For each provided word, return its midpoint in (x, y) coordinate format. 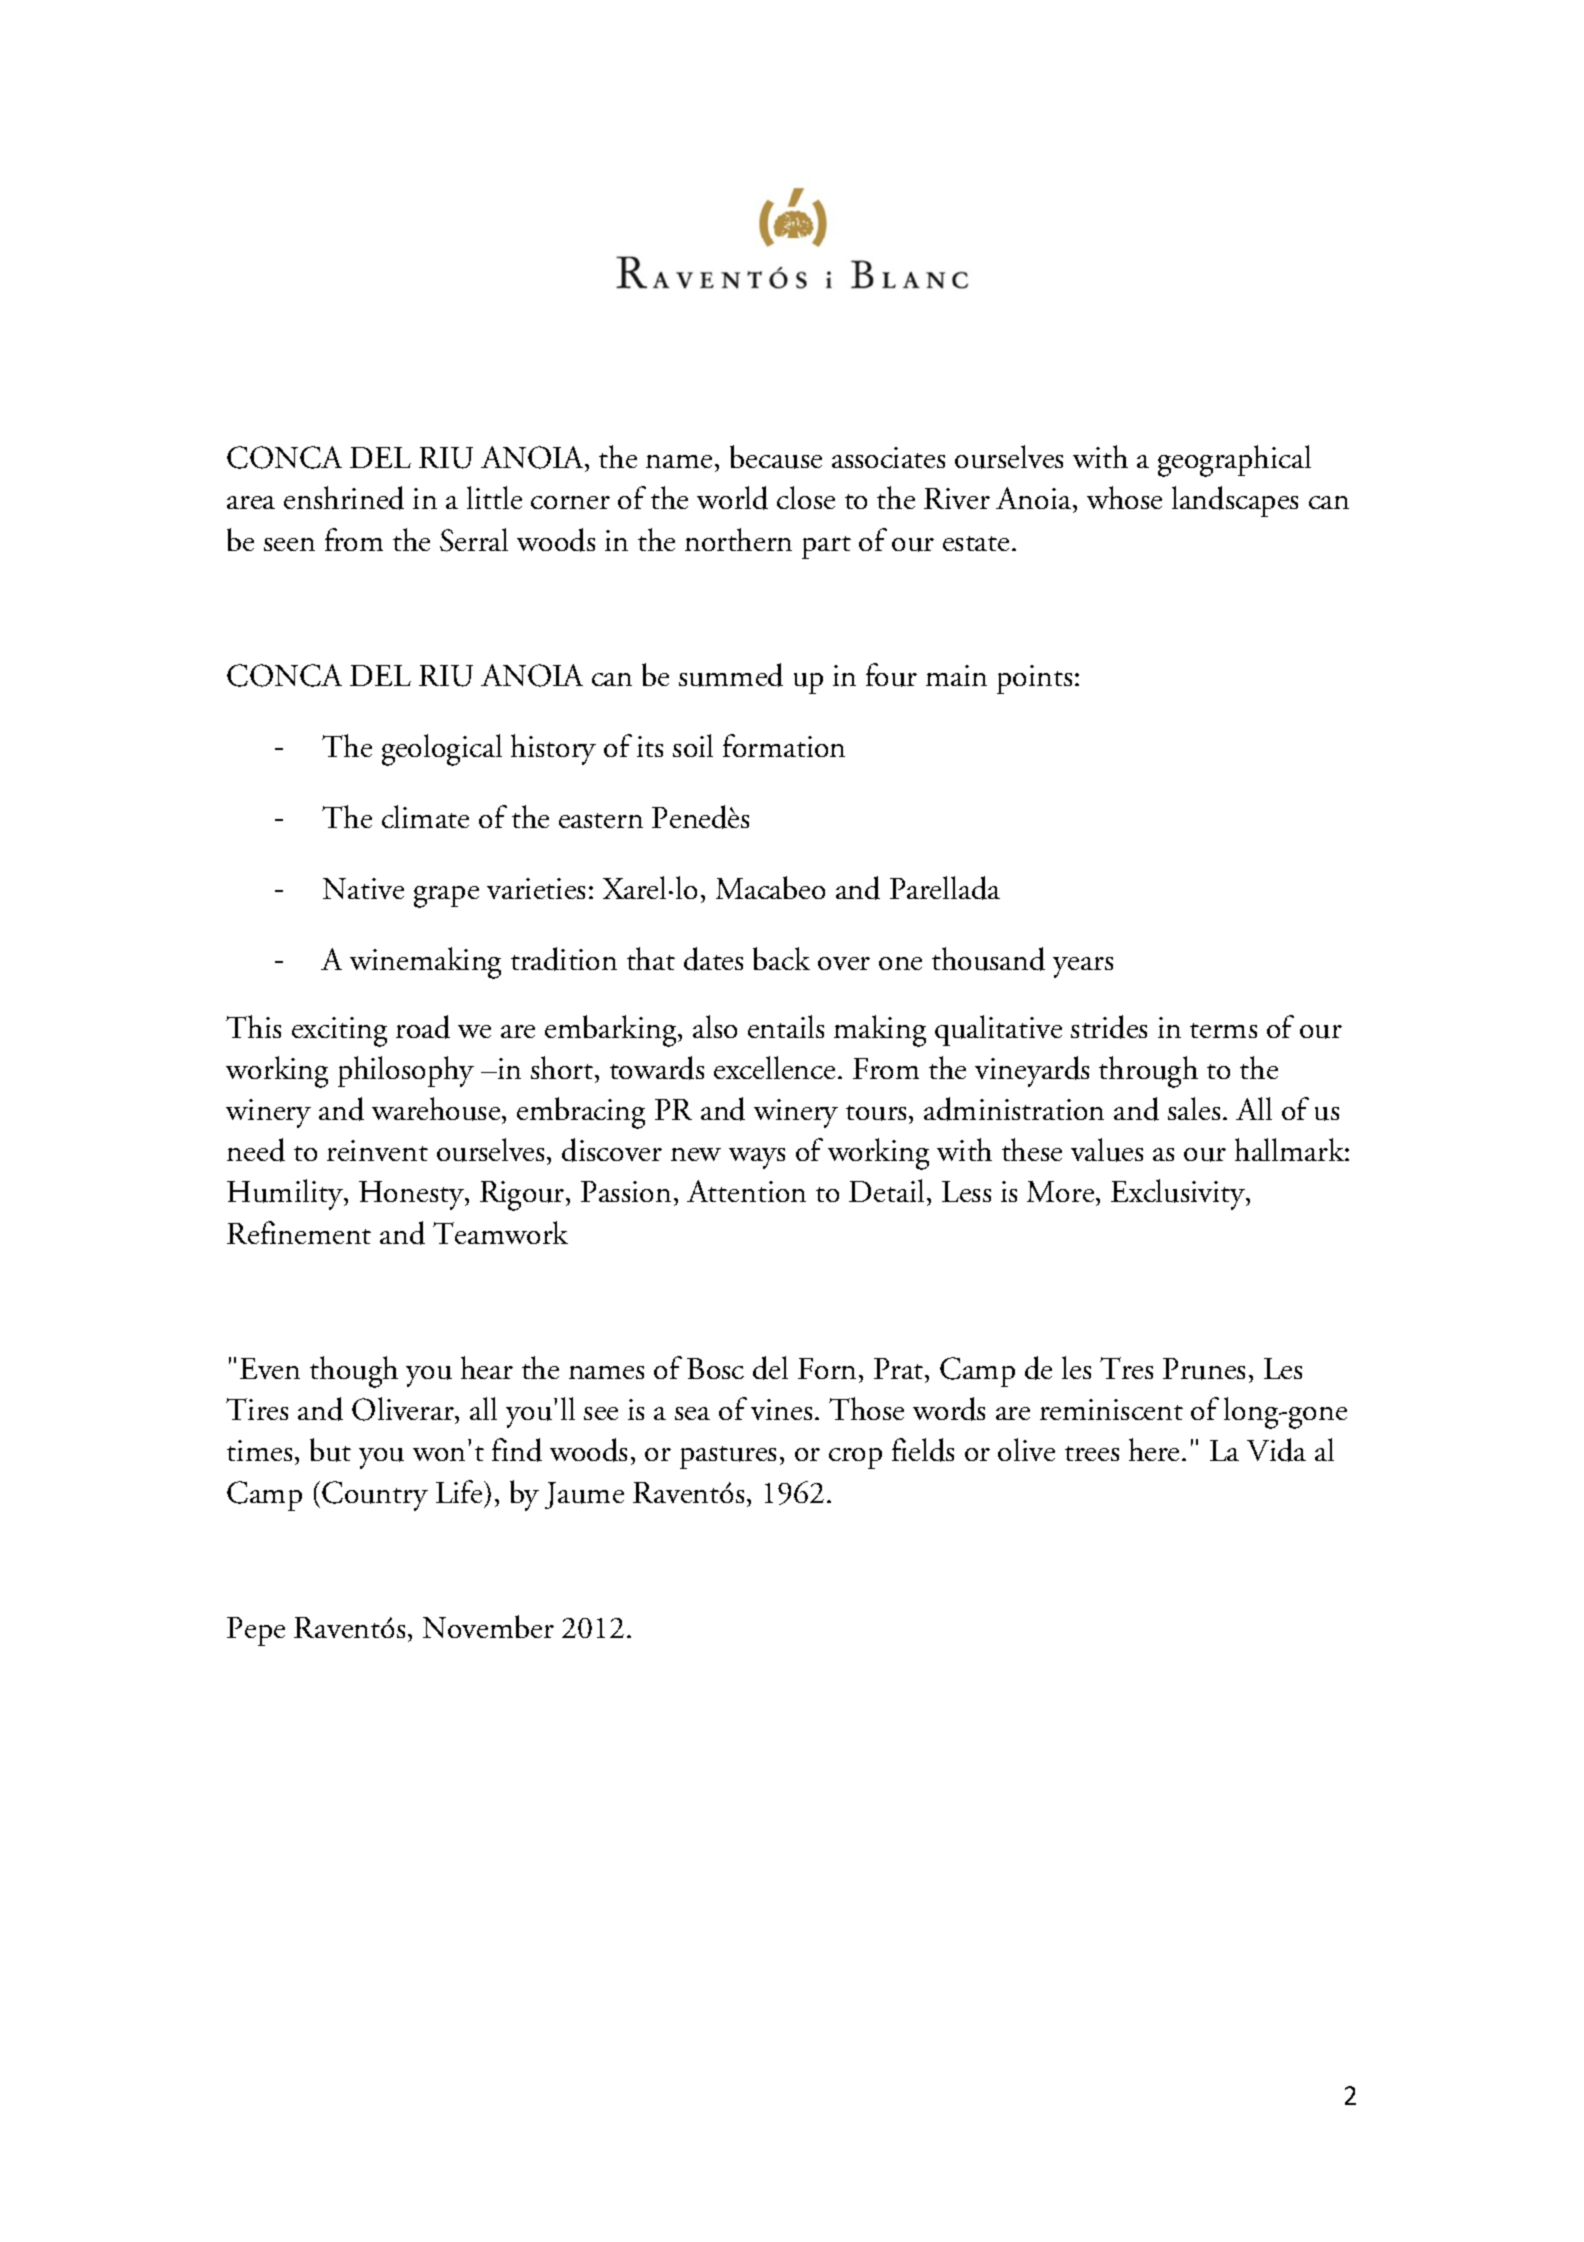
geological (442, 750)
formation (784, 745)
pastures (728, 1457)
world (732, 498)
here (1156, 1449)
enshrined (344, 498)
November (488, 1626)
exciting (339, 1032)
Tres (1126, 1368)
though (354, 1372)
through (1148, 1072)
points (1034, 679)
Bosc (715, 1368)
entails (786, 1026)
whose (1124, 497)
